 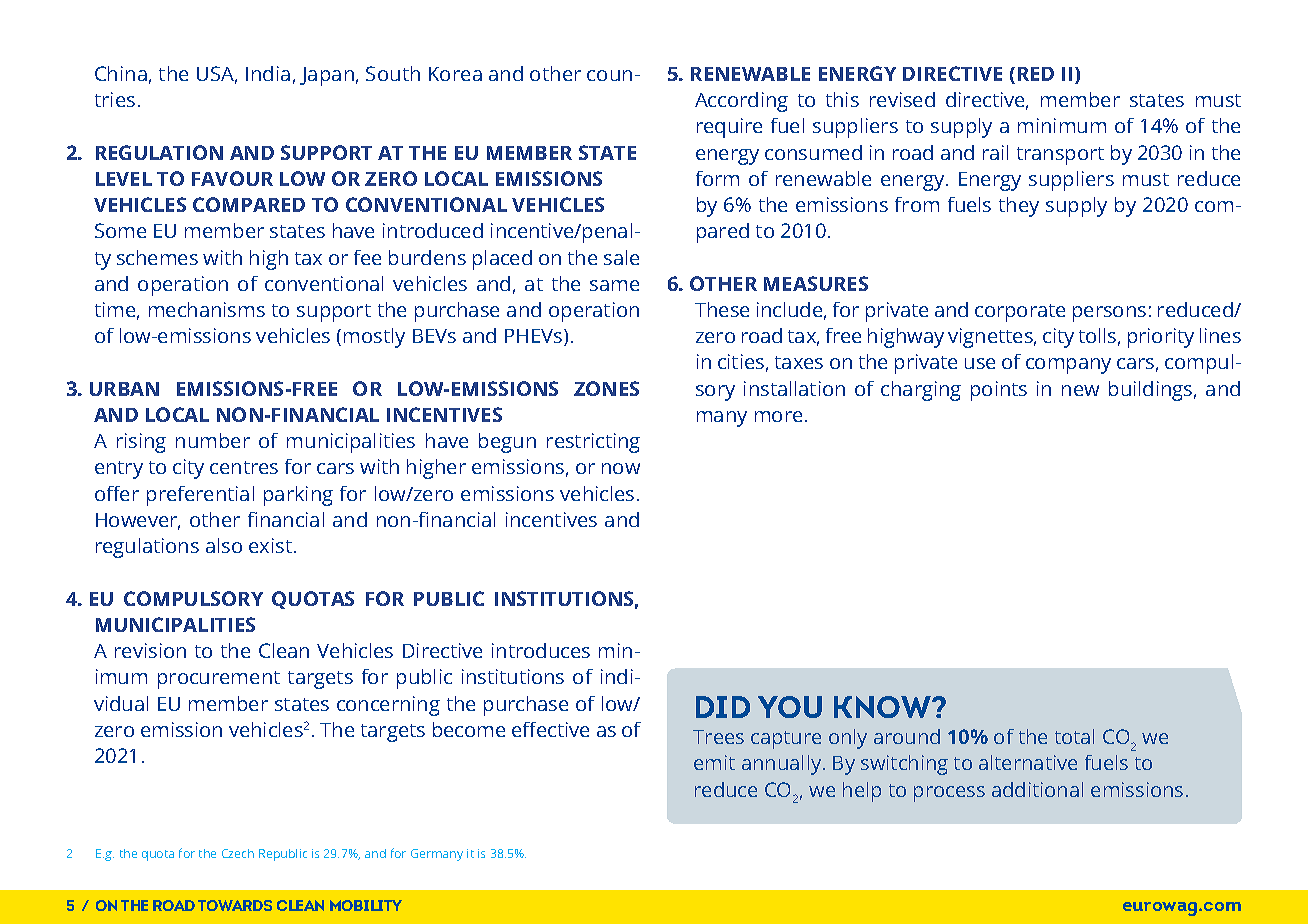 What do you see at coordinates (217, 75) in the screenshot?
I see `USA` at bounding box center [217, 75].
